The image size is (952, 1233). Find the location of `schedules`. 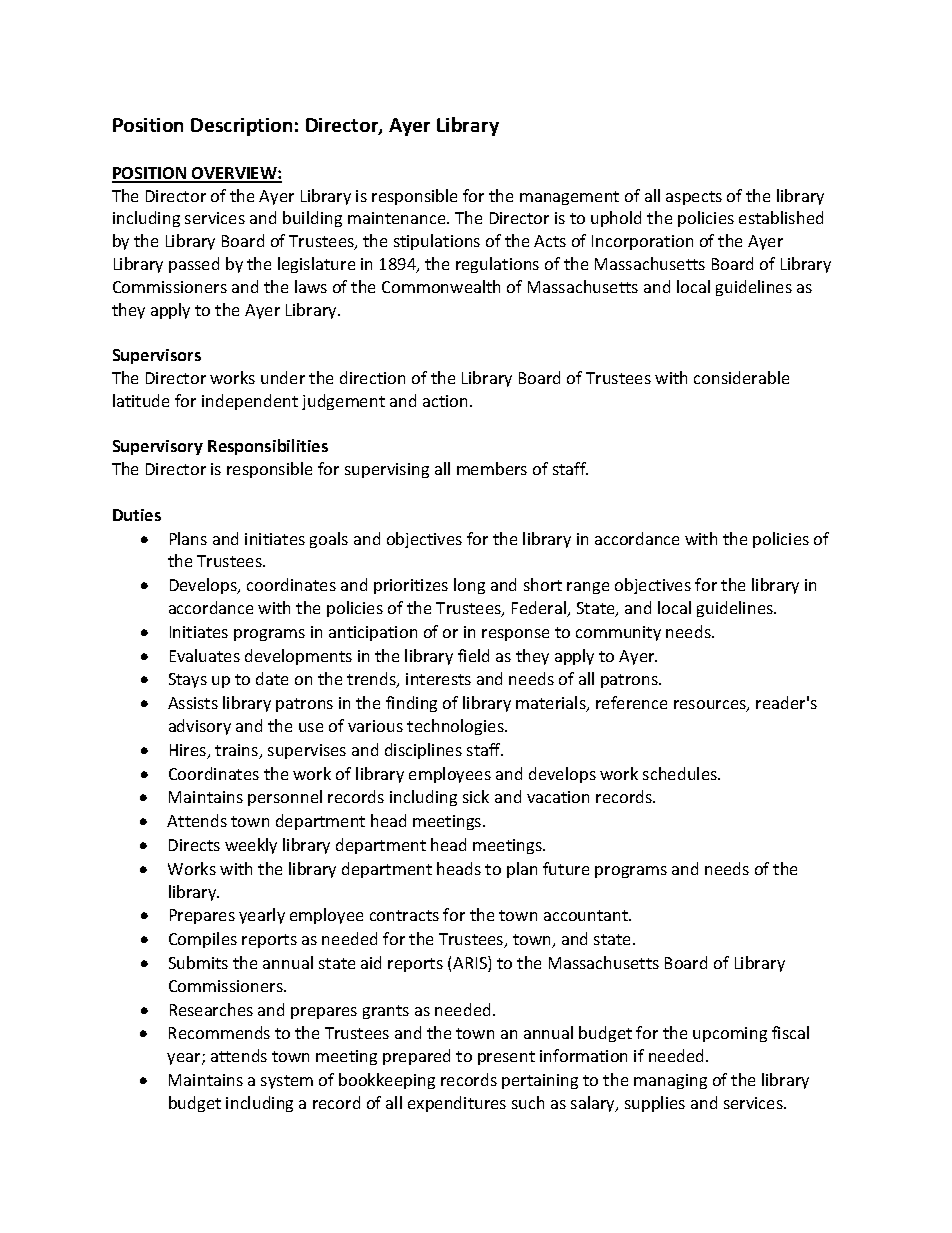

schedules is located at coordinates (681, 773).
